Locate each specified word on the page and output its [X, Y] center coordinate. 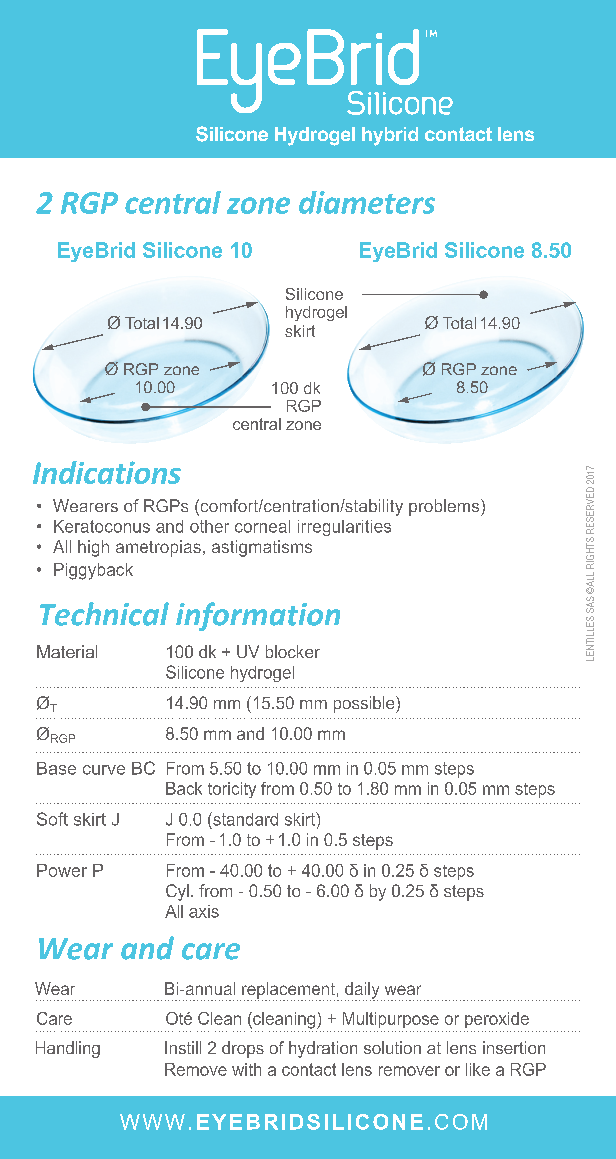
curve [104, 770]
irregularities [344, 528]
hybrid [390, 136]
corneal [262, 526]
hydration [323, 1049]
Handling [68, 1049]
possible [365, 704]
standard [244, 819]
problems [445, 507]
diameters [367, 202]
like [478, 1069]
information [258, 616]
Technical [104, 614]
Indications [107, 472]
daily [363, 991]
